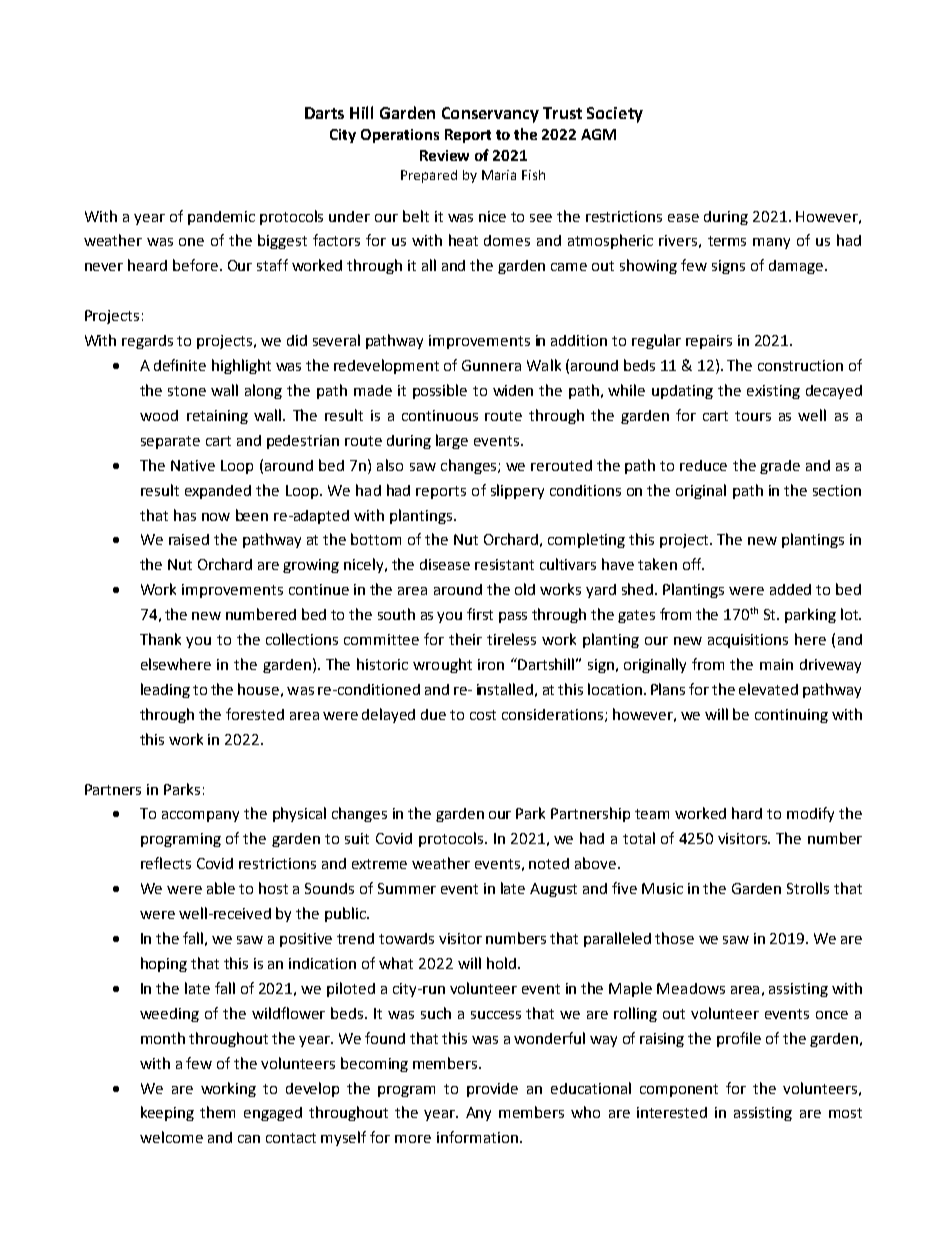 Image resolution: width=952 pixels, height=1233 pixels. I want to click on them, so click(217, 1112).
